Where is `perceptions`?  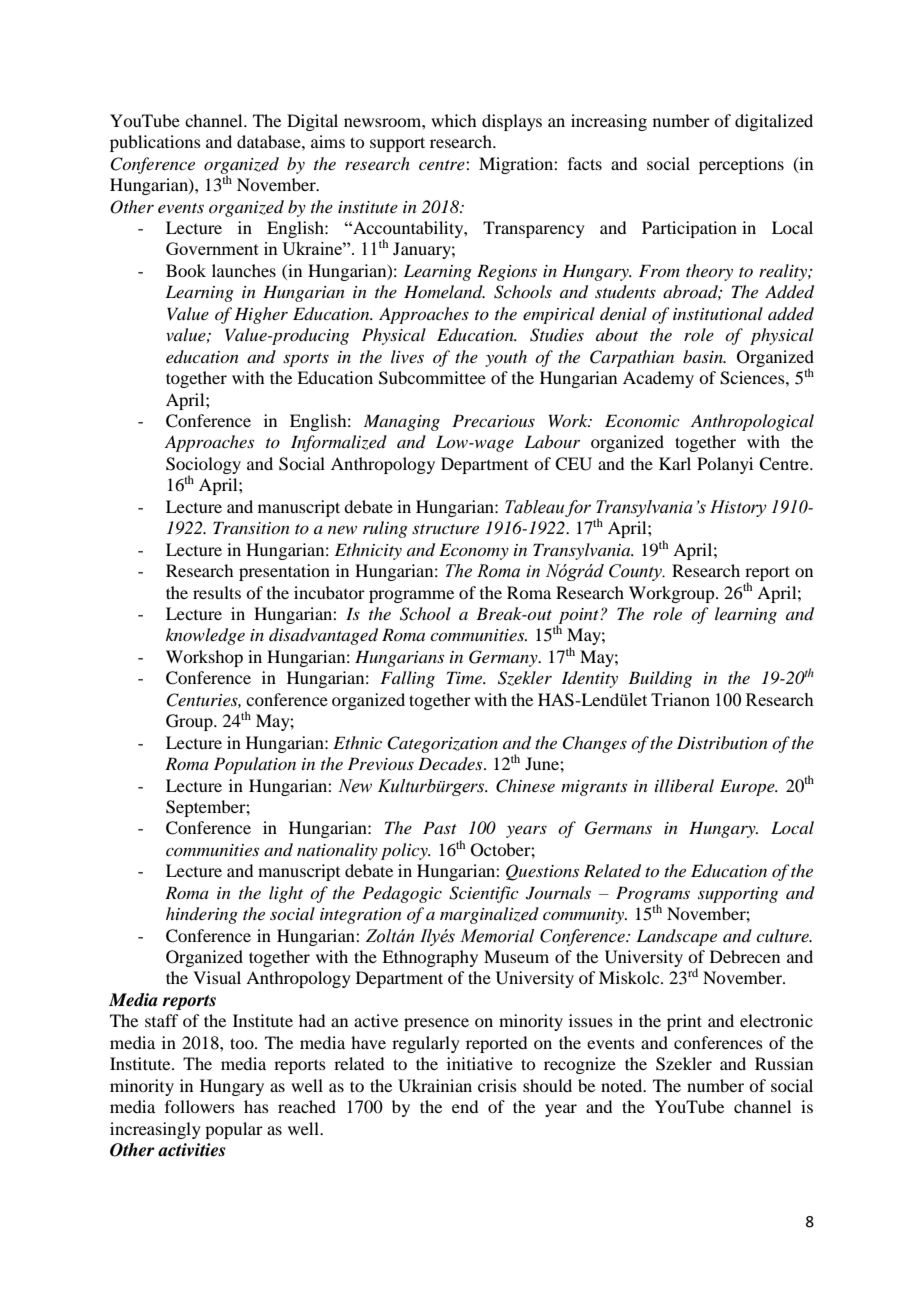
perceptions is located at coordinates (741, 165).
